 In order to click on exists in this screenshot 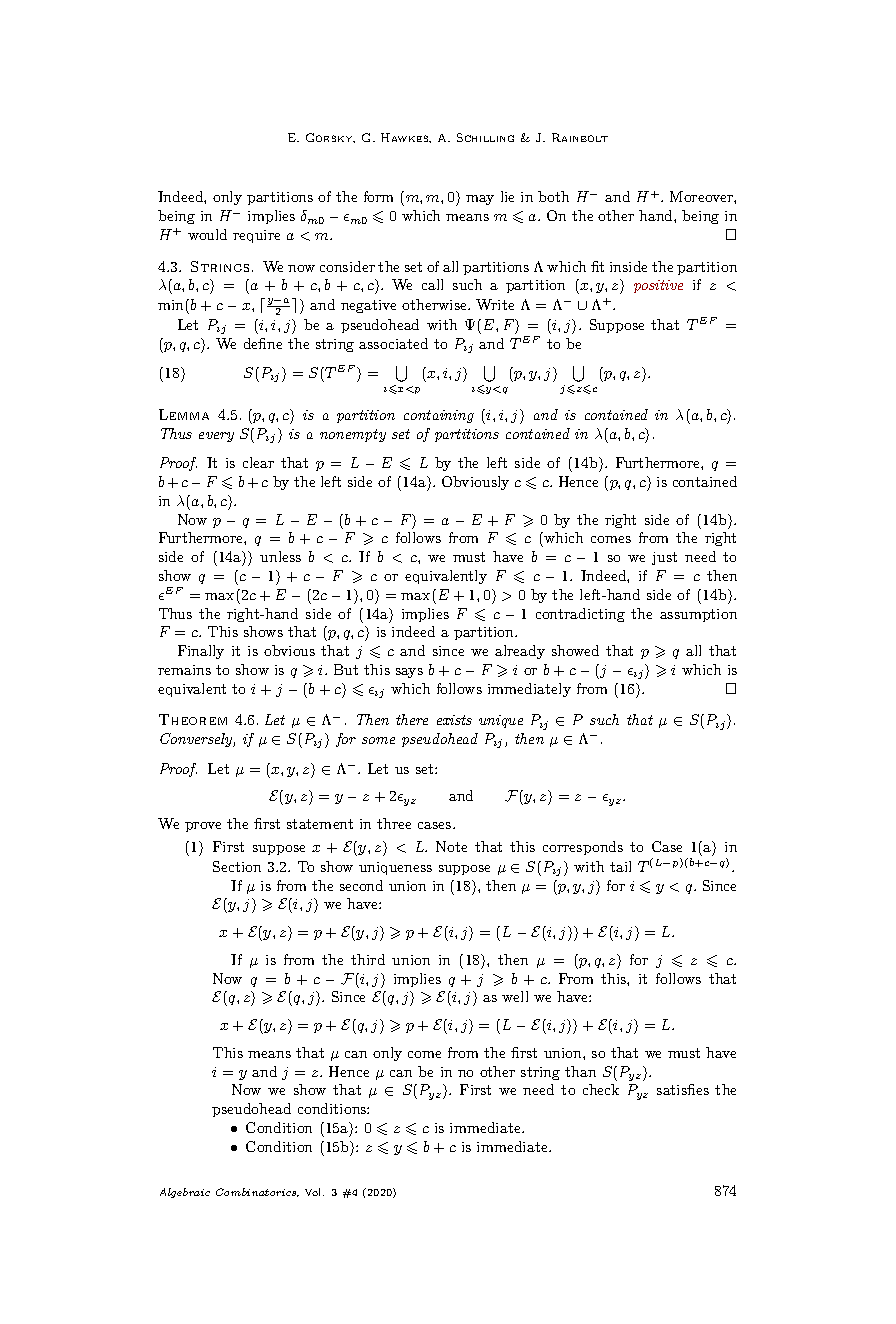, I will do `click(454, 720)`.
